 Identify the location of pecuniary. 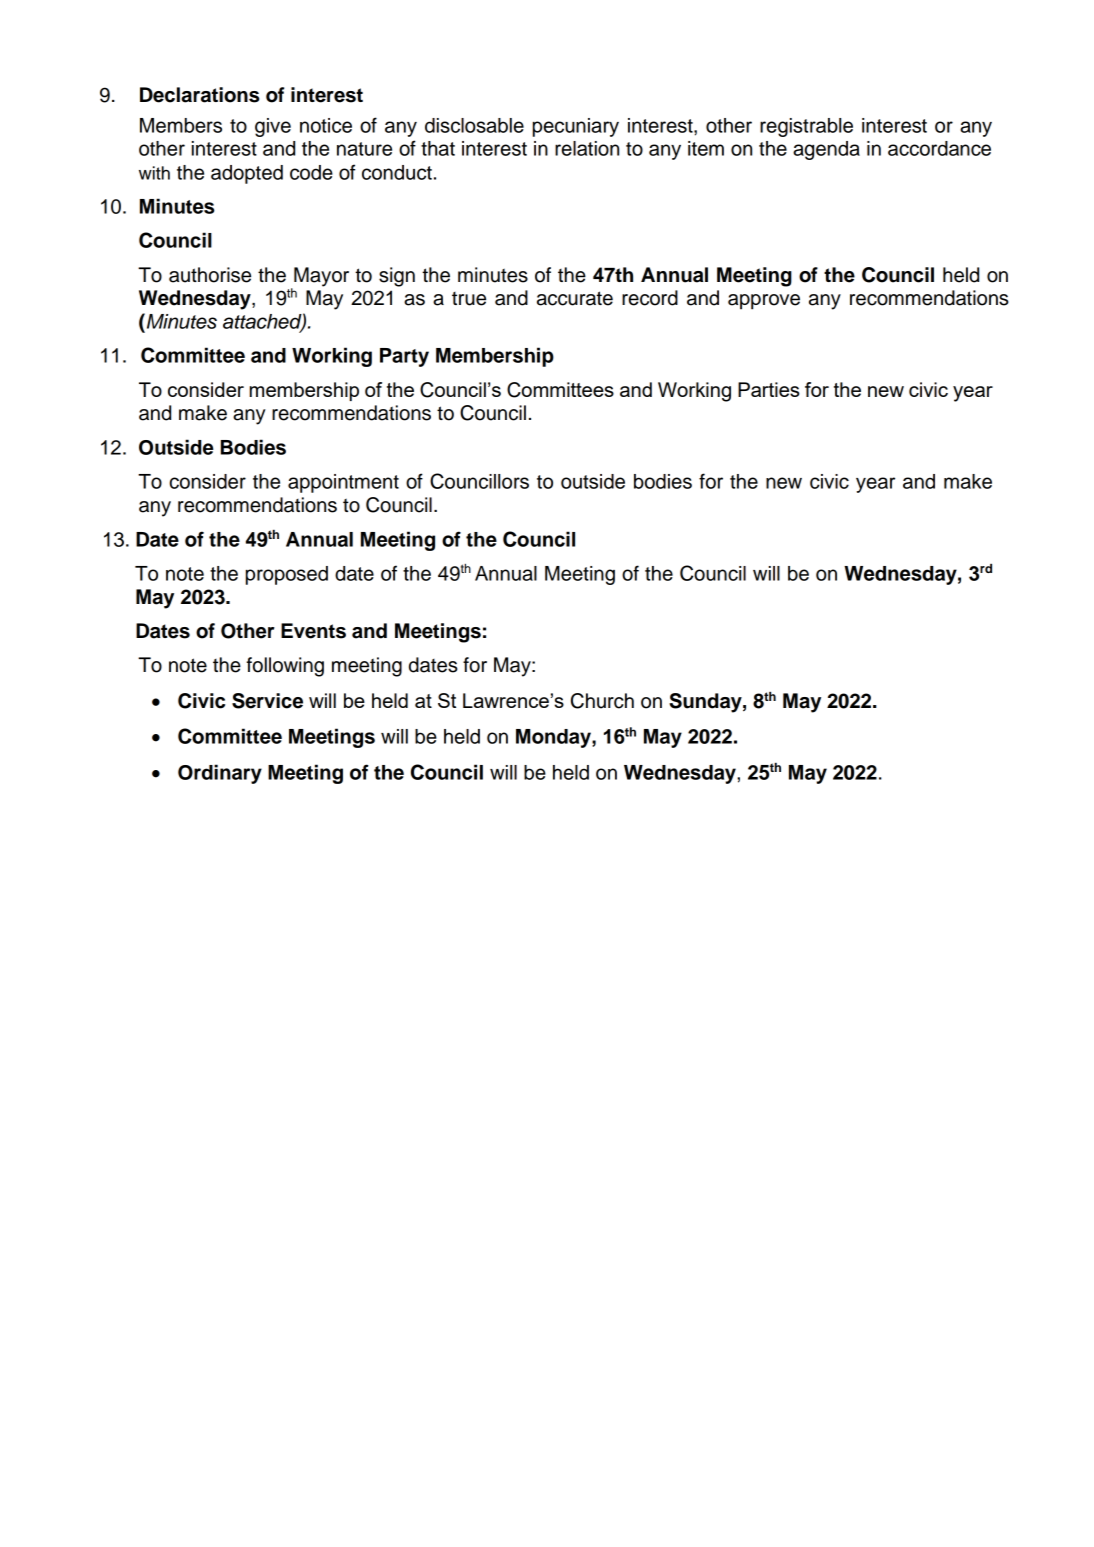
(576, 127).
